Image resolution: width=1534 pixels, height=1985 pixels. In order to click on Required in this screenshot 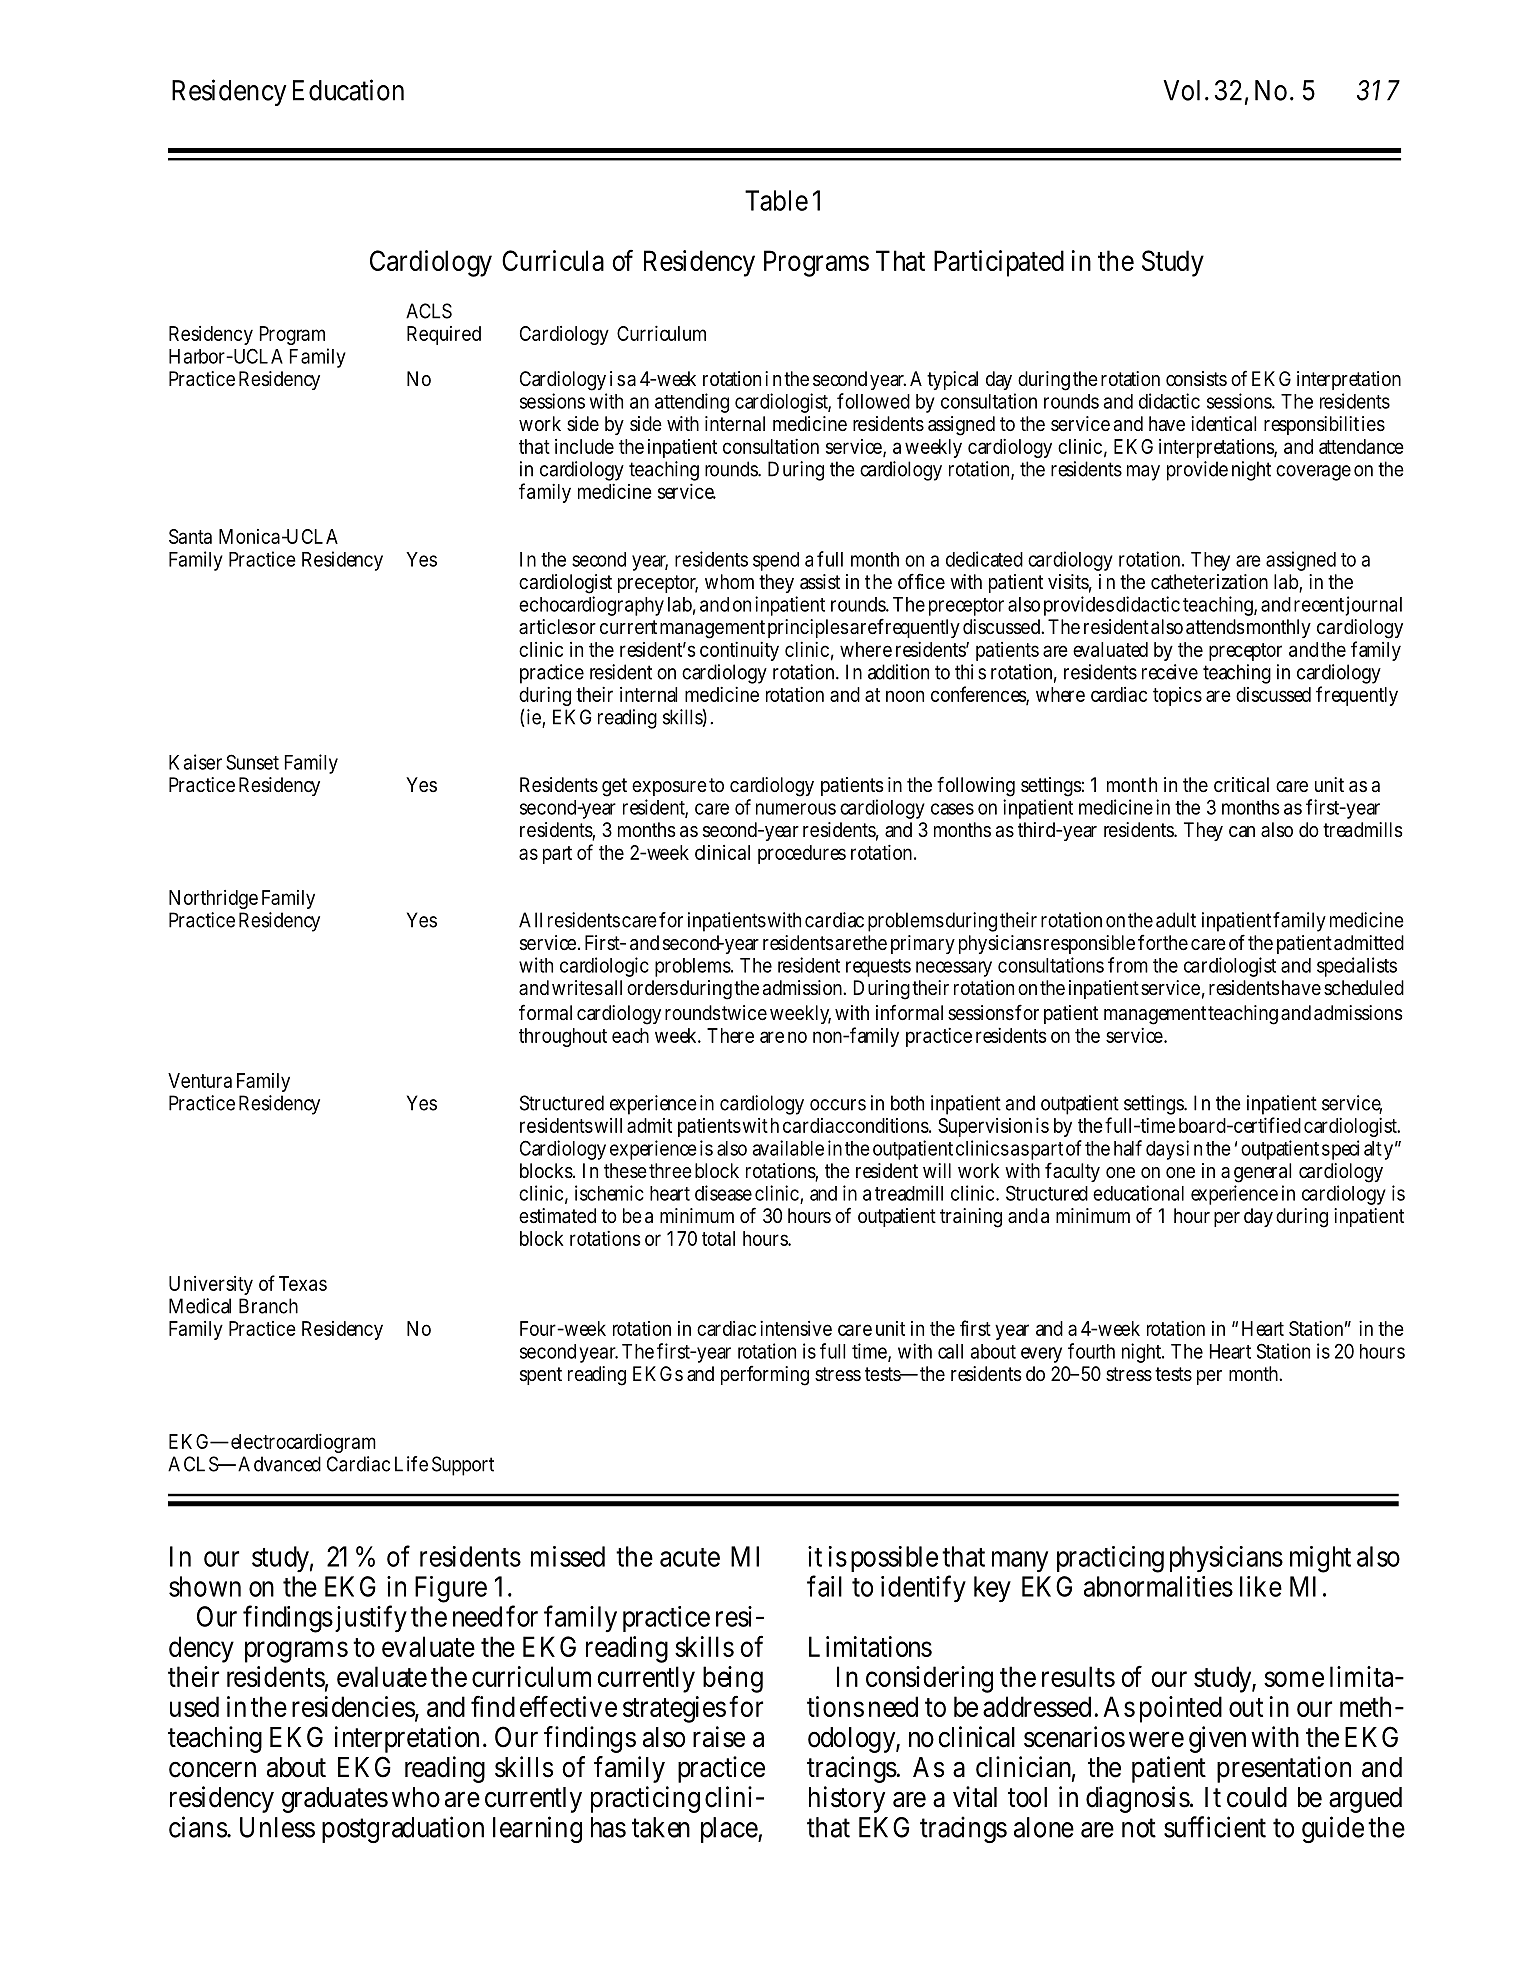, I will do `click(444, 335)`.
